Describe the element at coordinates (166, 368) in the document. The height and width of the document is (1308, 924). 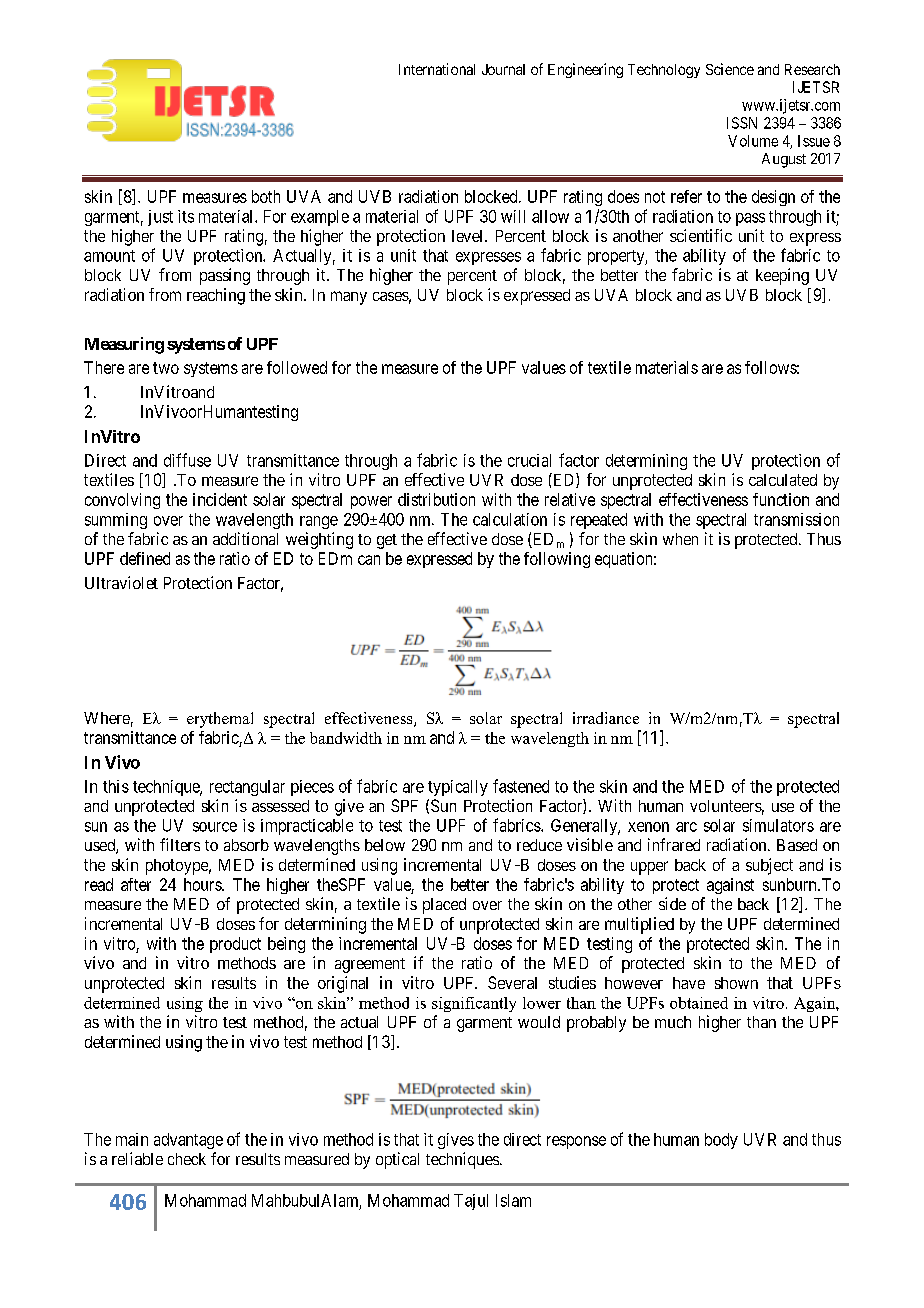
I see `two` at that location.
